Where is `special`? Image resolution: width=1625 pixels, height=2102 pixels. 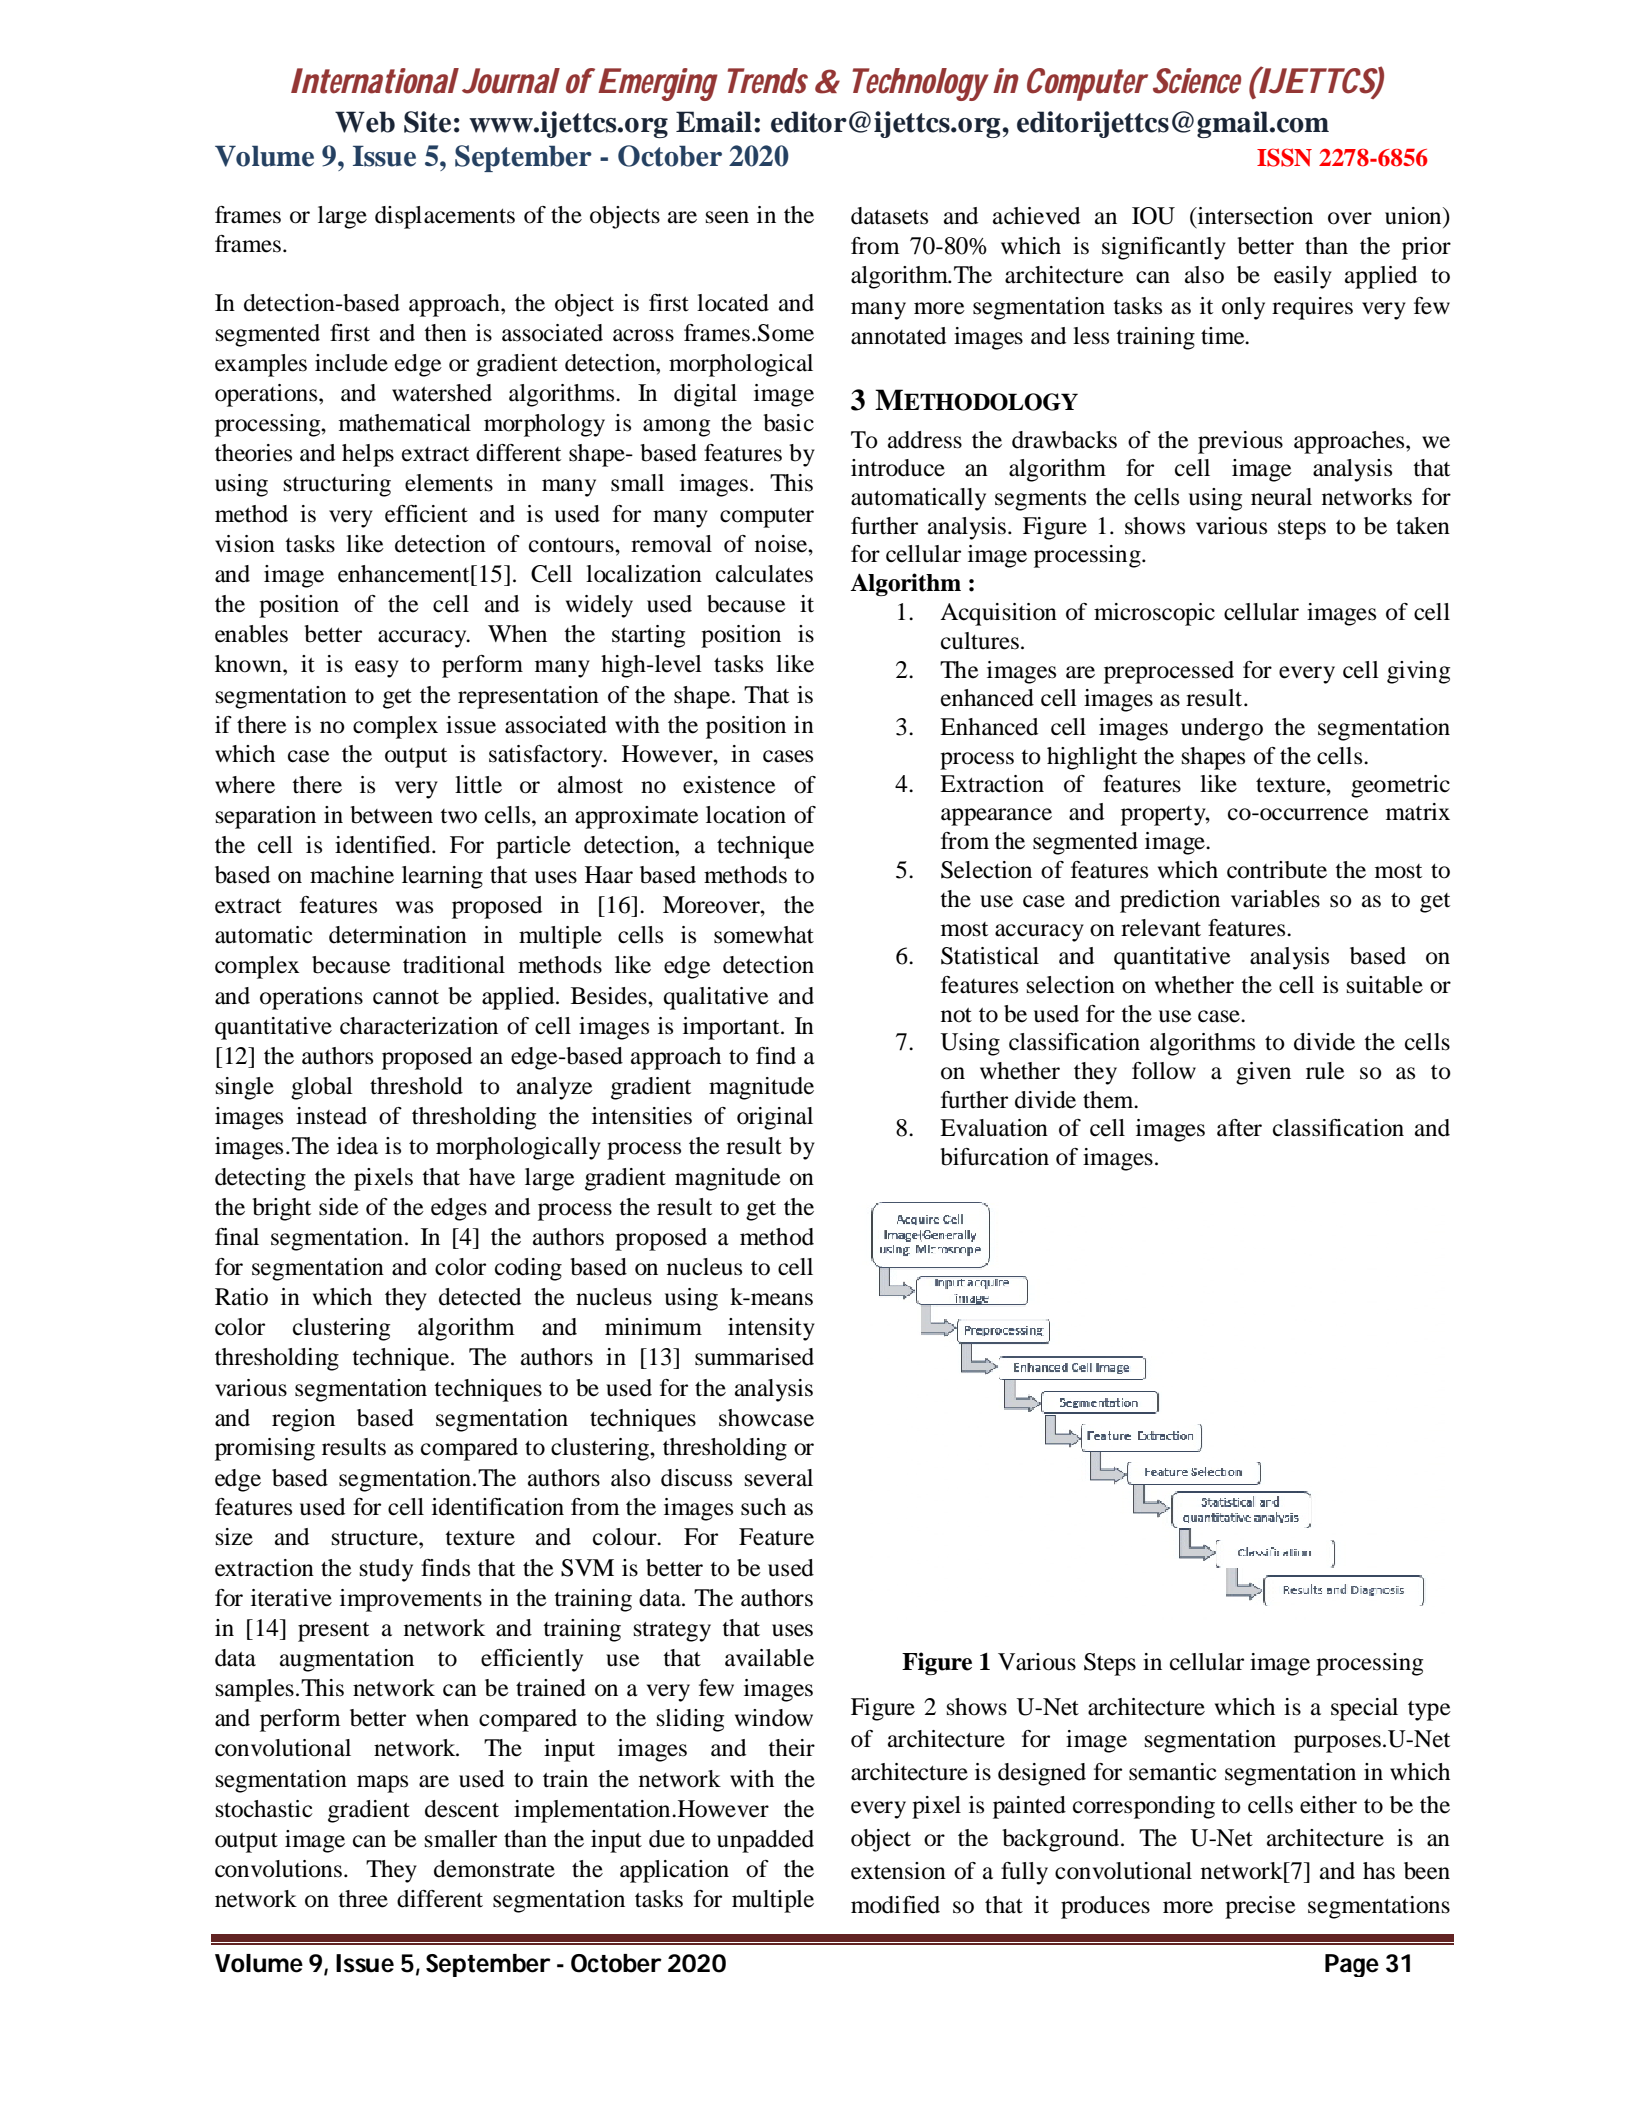 special is located at coordinates (1364, 1709).
